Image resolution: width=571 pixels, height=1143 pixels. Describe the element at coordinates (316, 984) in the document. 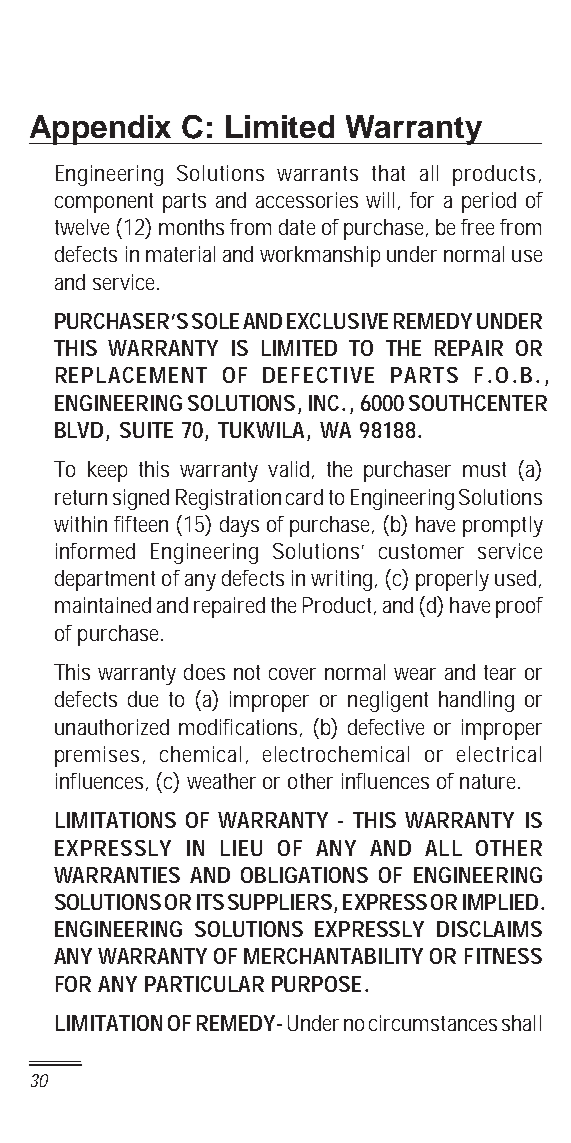

I see `PURPOSE` at that location.
